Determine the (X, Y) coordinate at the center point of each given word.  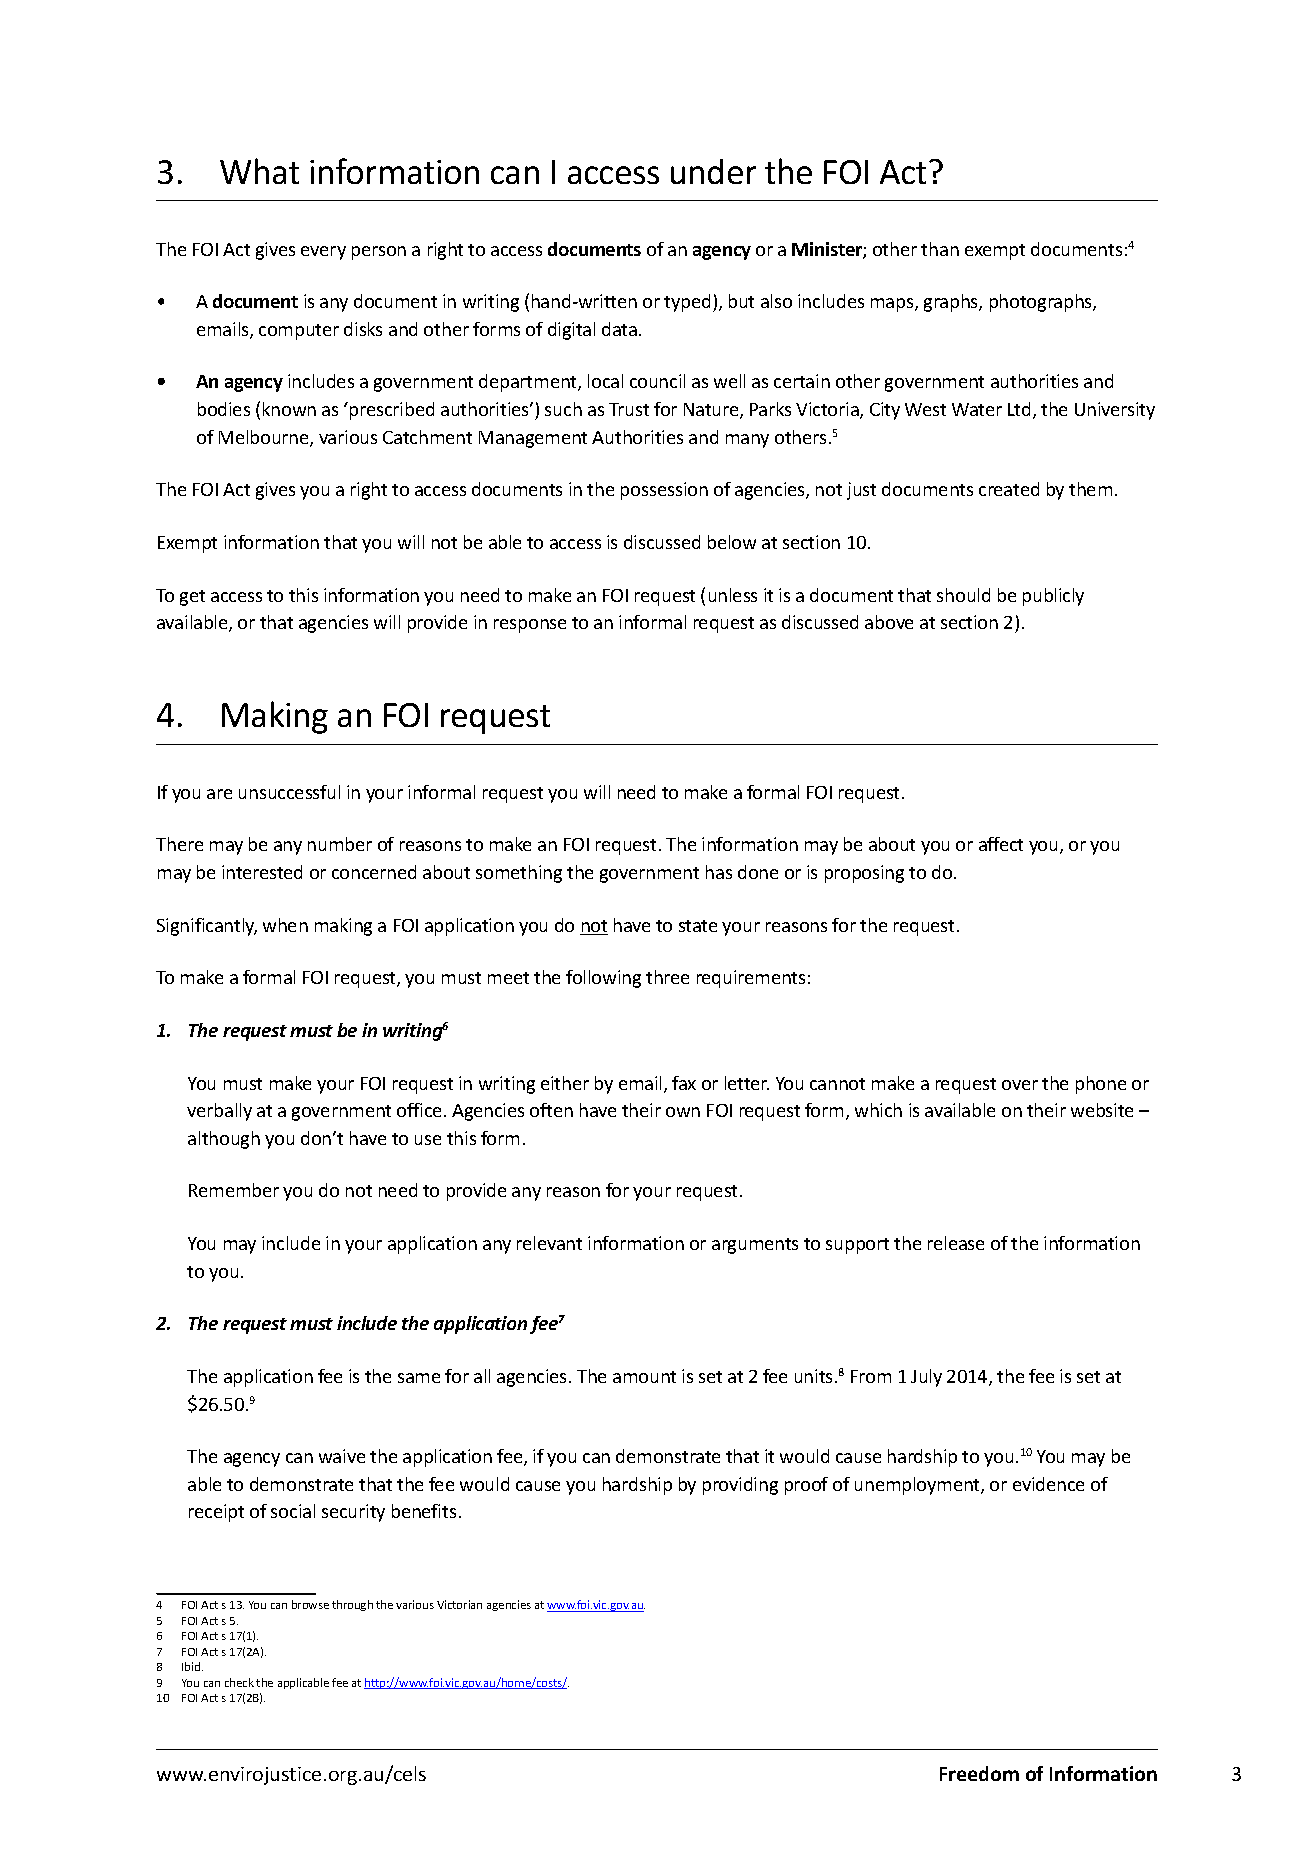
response (530, 626)
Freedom (979, 1773)
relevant (549, 1243)
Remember (234, 1190)
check (239, 1682)
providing (740, 1486)
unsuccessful (289, 792)
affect (1001, 844)
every (323, 253)
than (940, 249)
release (956, 1243)
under (713, 171)
